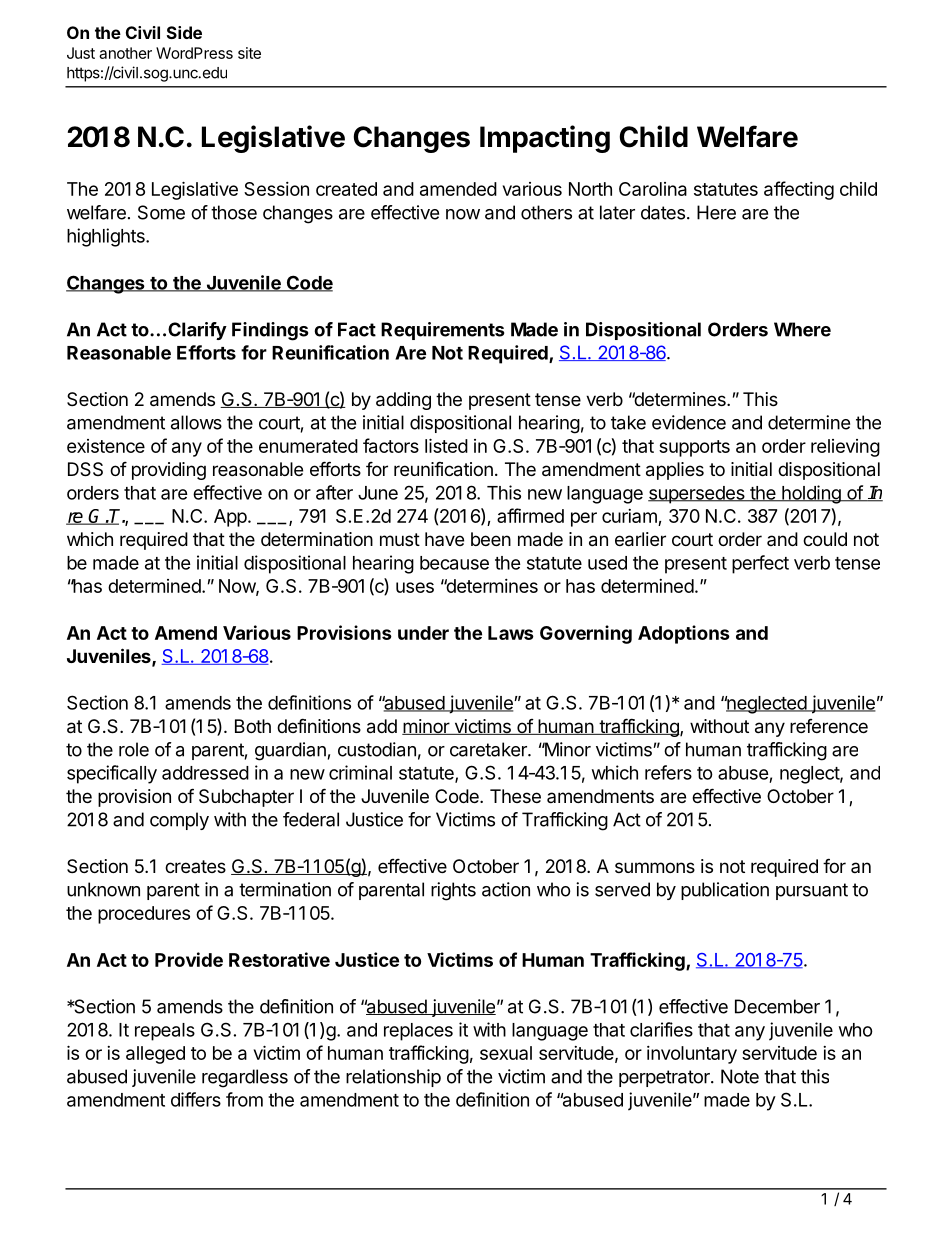 The height and width of the screenshot is (1233, 952). I want to click on perfect, so click(760, 564).
